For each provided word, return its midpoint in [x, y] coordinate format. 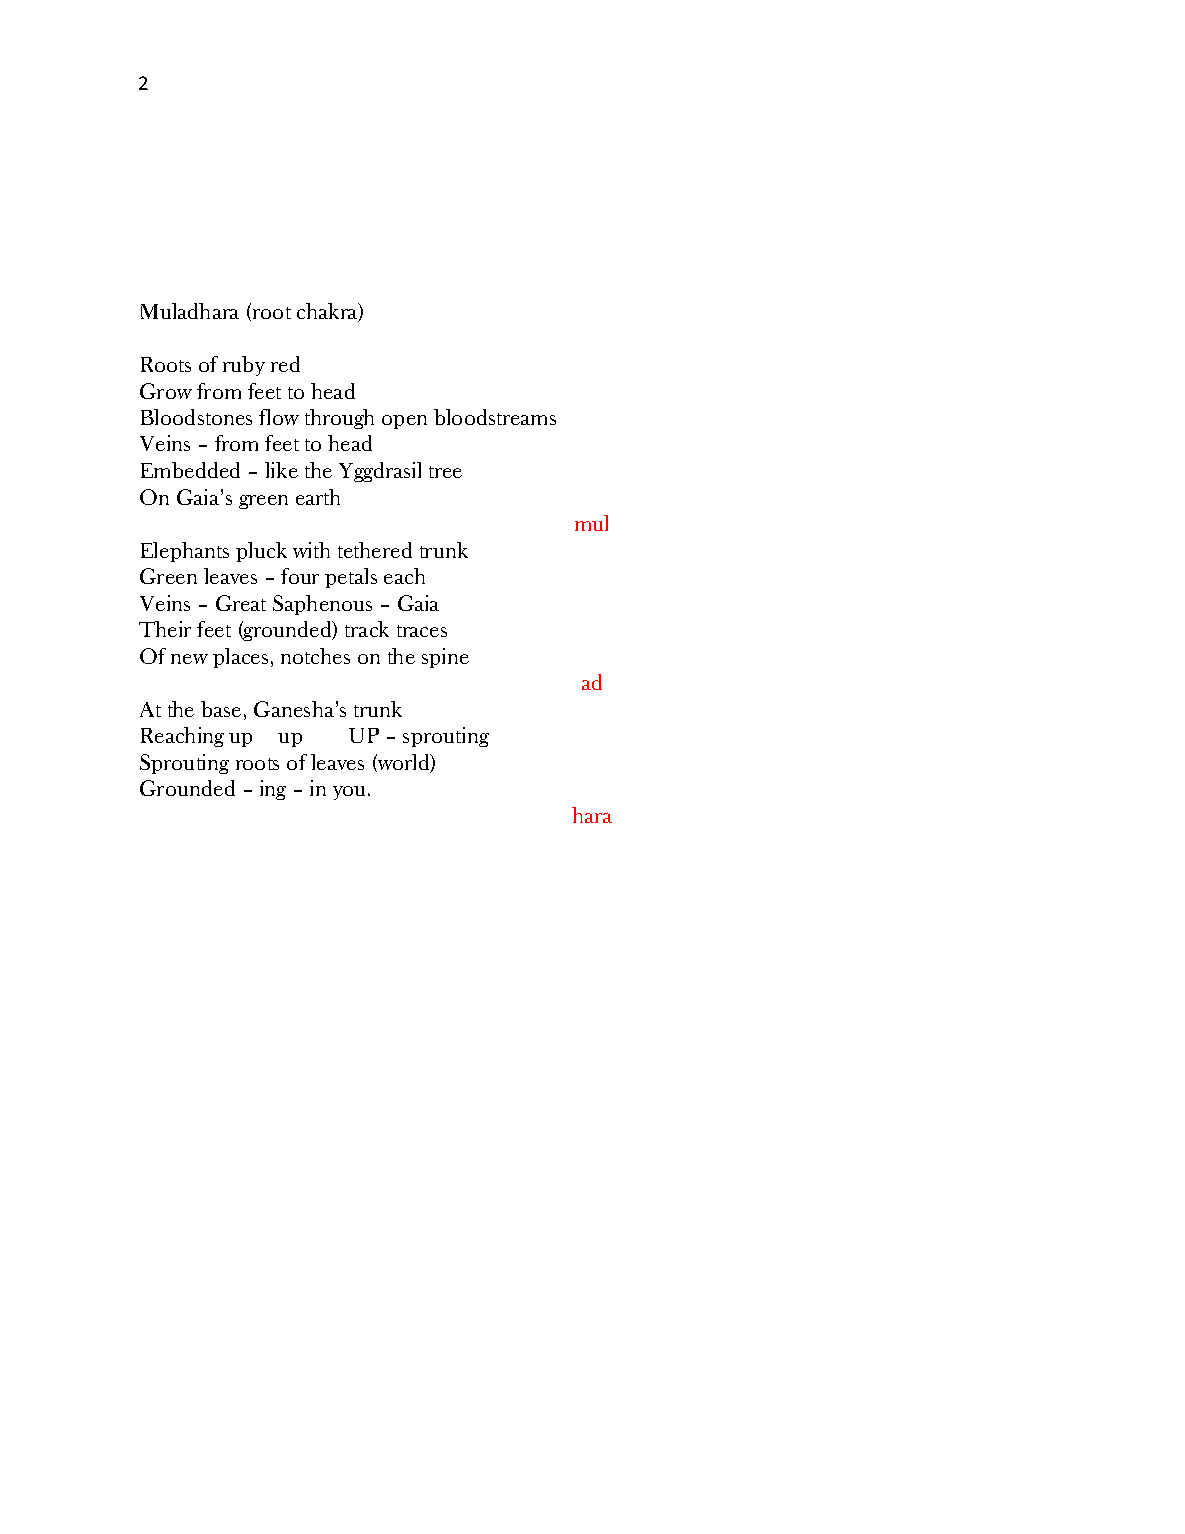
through [339, 419]
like [281, 470]
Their [165, 629]
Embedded [190, 470]
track [367, 629]
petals [351, 578]
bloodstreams [495, 417]
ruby [244, 366]
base [221, 709]
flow [279, 417]
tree [445, 472]
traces [422, 631]
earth [318, 497]
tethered [375, 550]
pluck [261, 552]
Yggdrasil [380, 472]
